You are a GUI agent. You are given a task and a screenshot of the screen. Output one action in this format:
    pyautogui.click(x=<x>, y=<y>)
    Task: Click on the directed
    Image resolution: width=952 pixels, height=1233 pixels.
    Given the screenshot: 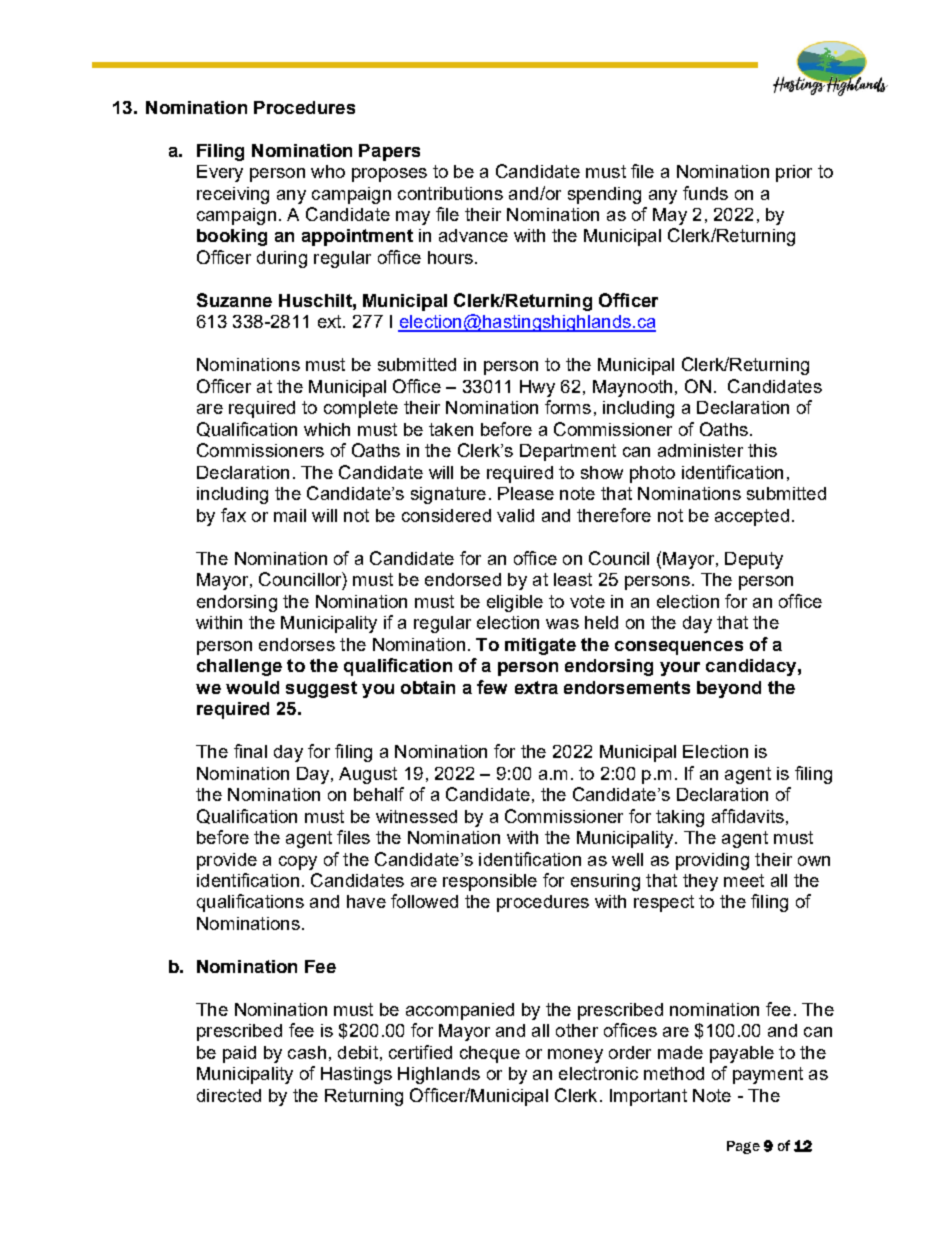 What is the action you would take?
    pyautogui.click(x=229, y=1095)
